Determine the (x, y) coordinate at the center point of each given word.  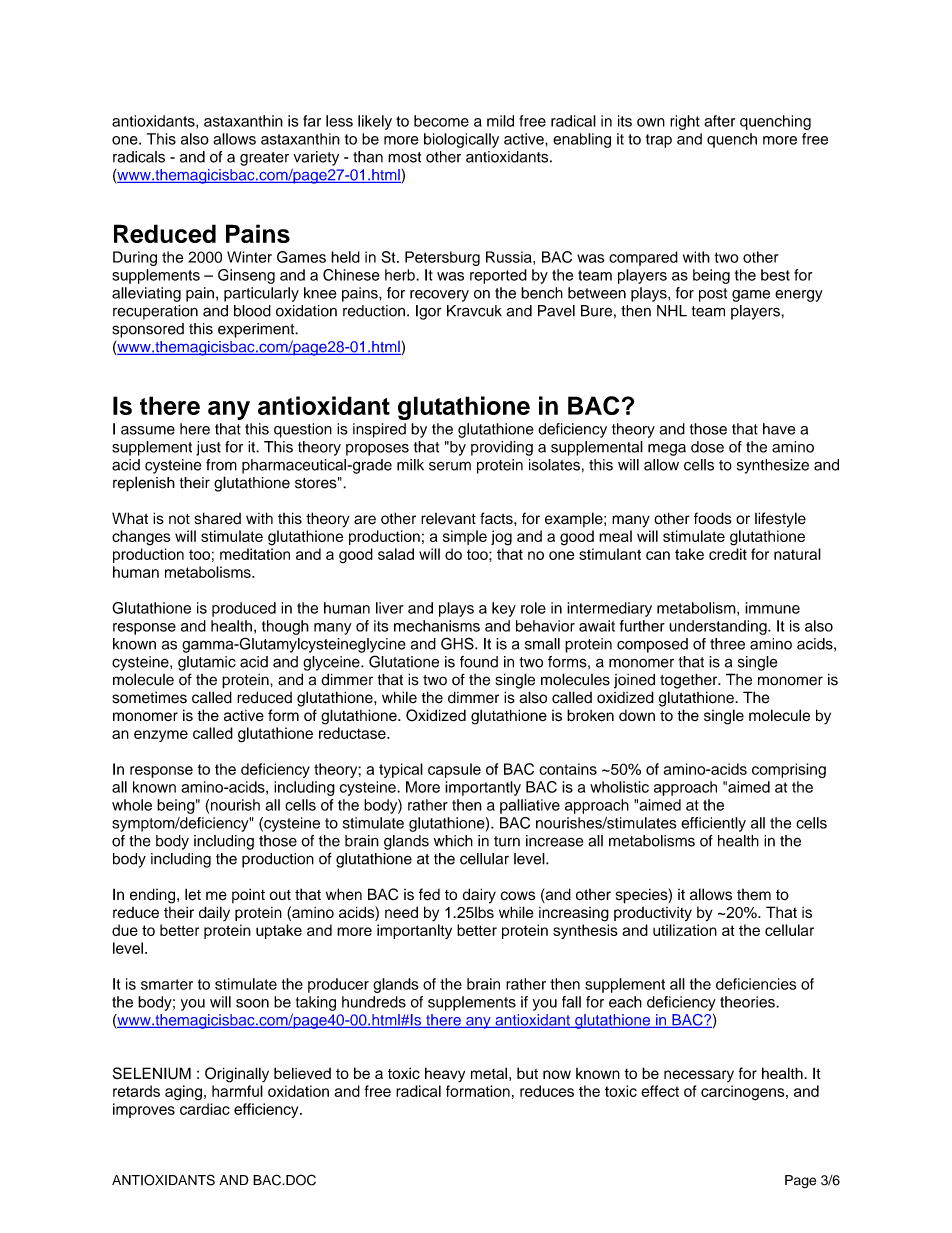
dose (707, 447)
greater (264, 159)
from (221, 465)
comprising (789, 770)
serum (450, 466)
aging (183, 1093)
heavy (445, 1075)
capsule (454, 770)
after (719, 121)
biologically (461, 140)
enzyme (161, 736)
